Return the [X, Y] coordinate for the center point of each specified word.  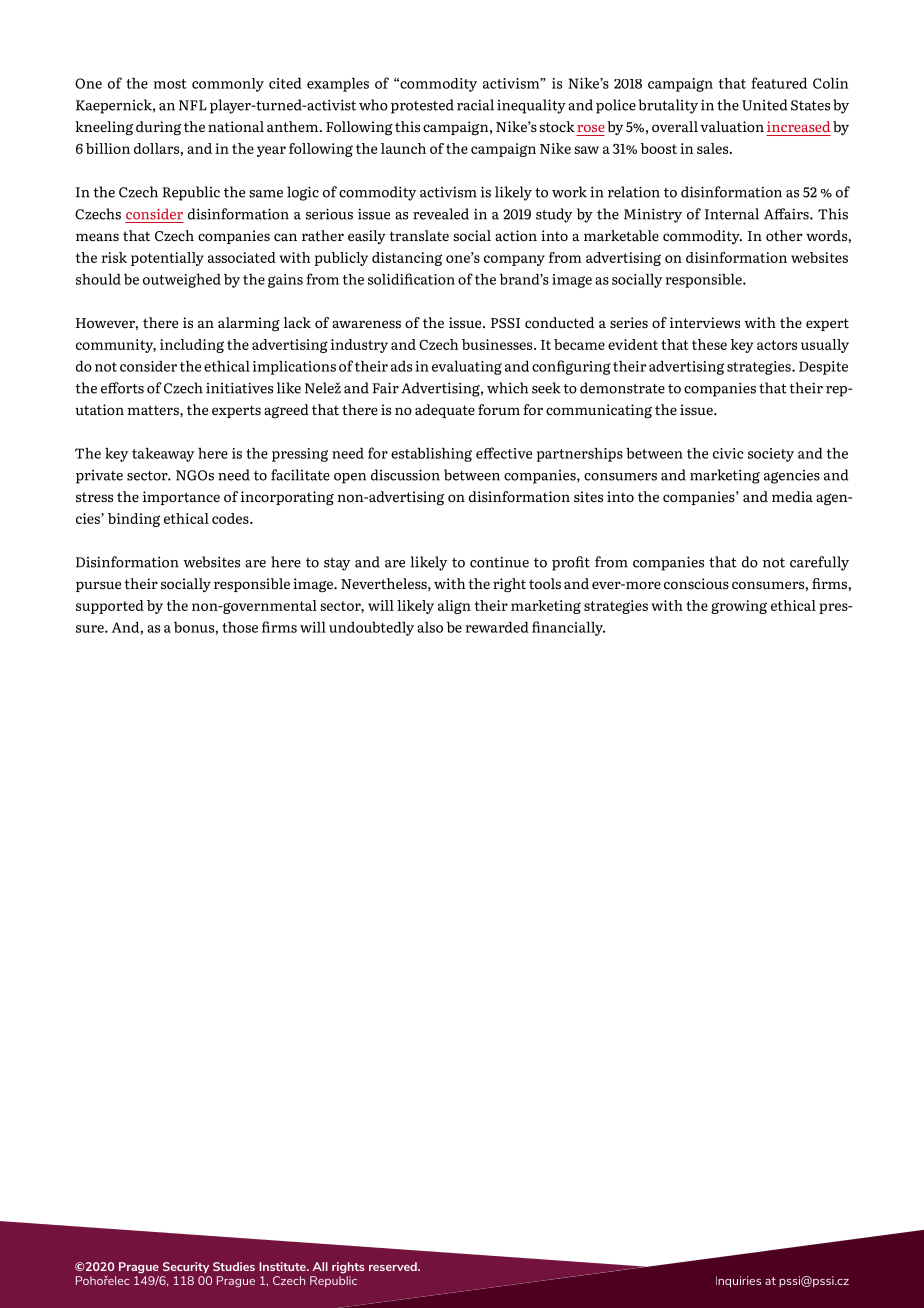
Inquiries [738, 1282]
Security [186, 1267]
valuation [732, 126]
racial [475, 105]
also [430, 627]
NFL [193, 105]
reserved [394, 1266]
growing [739, 607]
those [240, 627]
